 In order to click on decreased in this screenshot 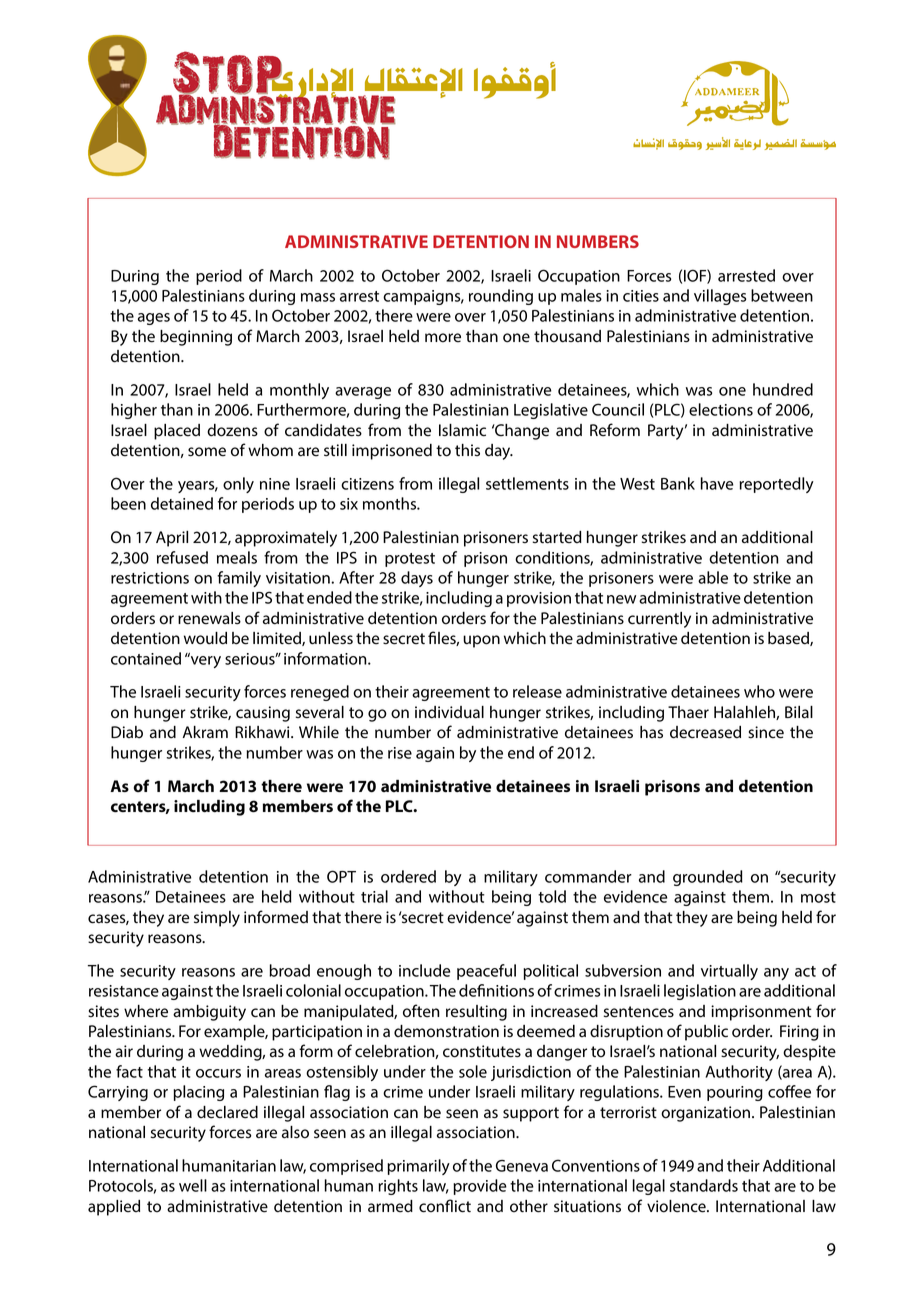, I will do `click(705, 732)`.
